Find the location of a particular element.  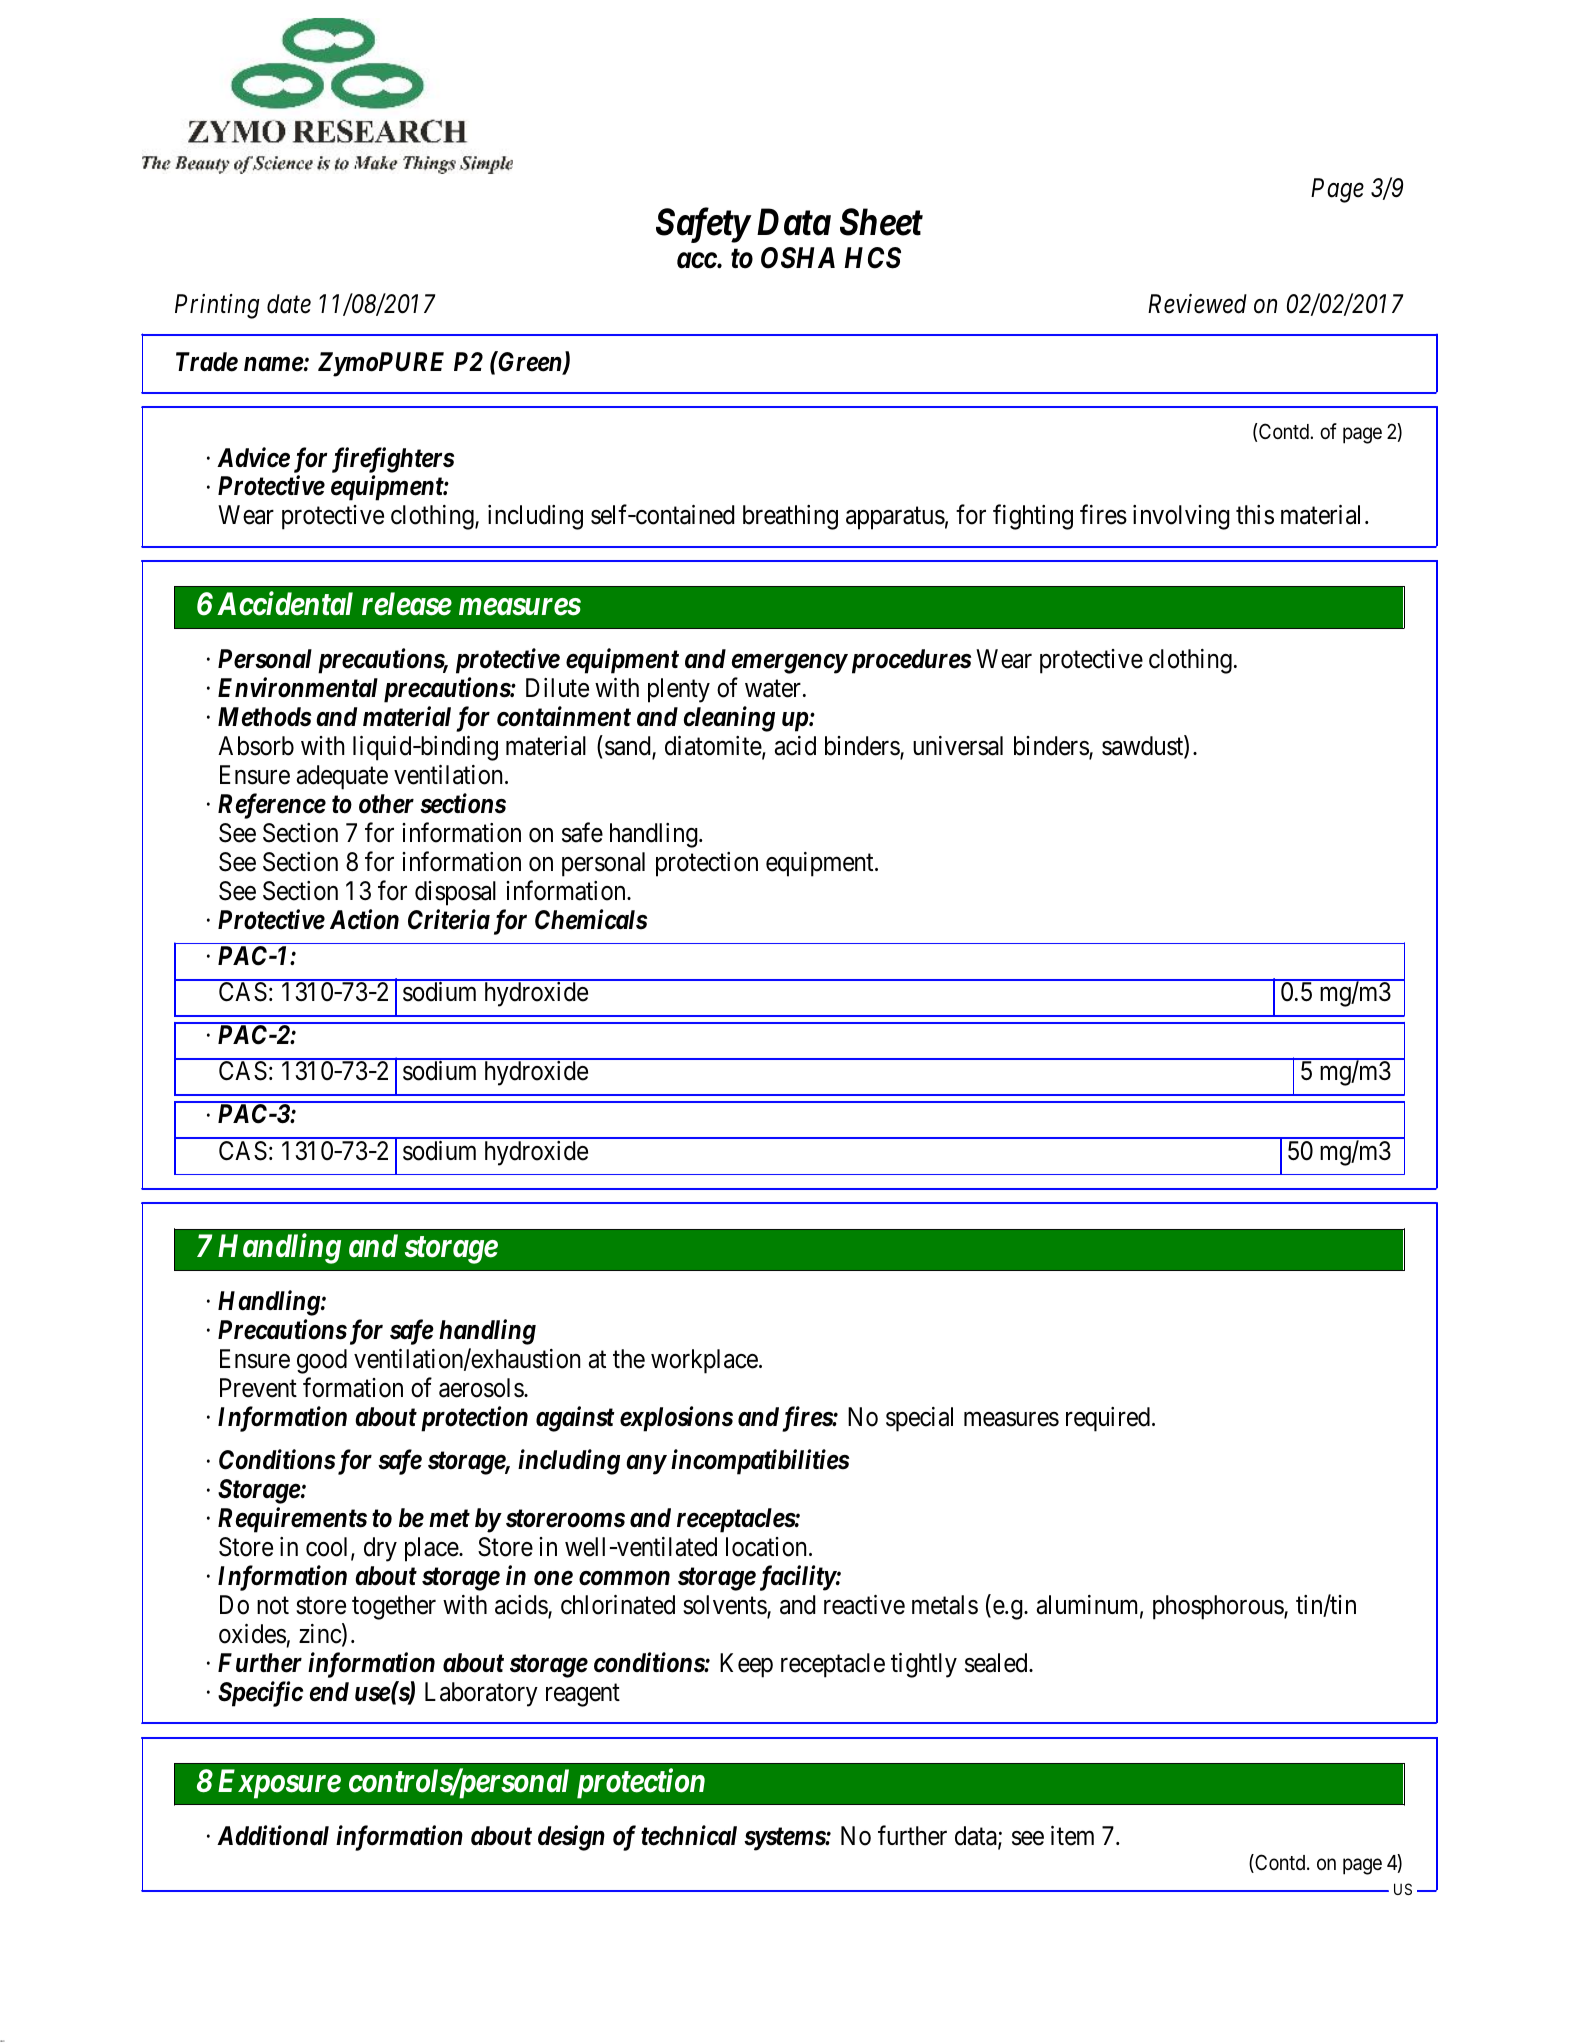

date is located at coordinates (289, 304).
